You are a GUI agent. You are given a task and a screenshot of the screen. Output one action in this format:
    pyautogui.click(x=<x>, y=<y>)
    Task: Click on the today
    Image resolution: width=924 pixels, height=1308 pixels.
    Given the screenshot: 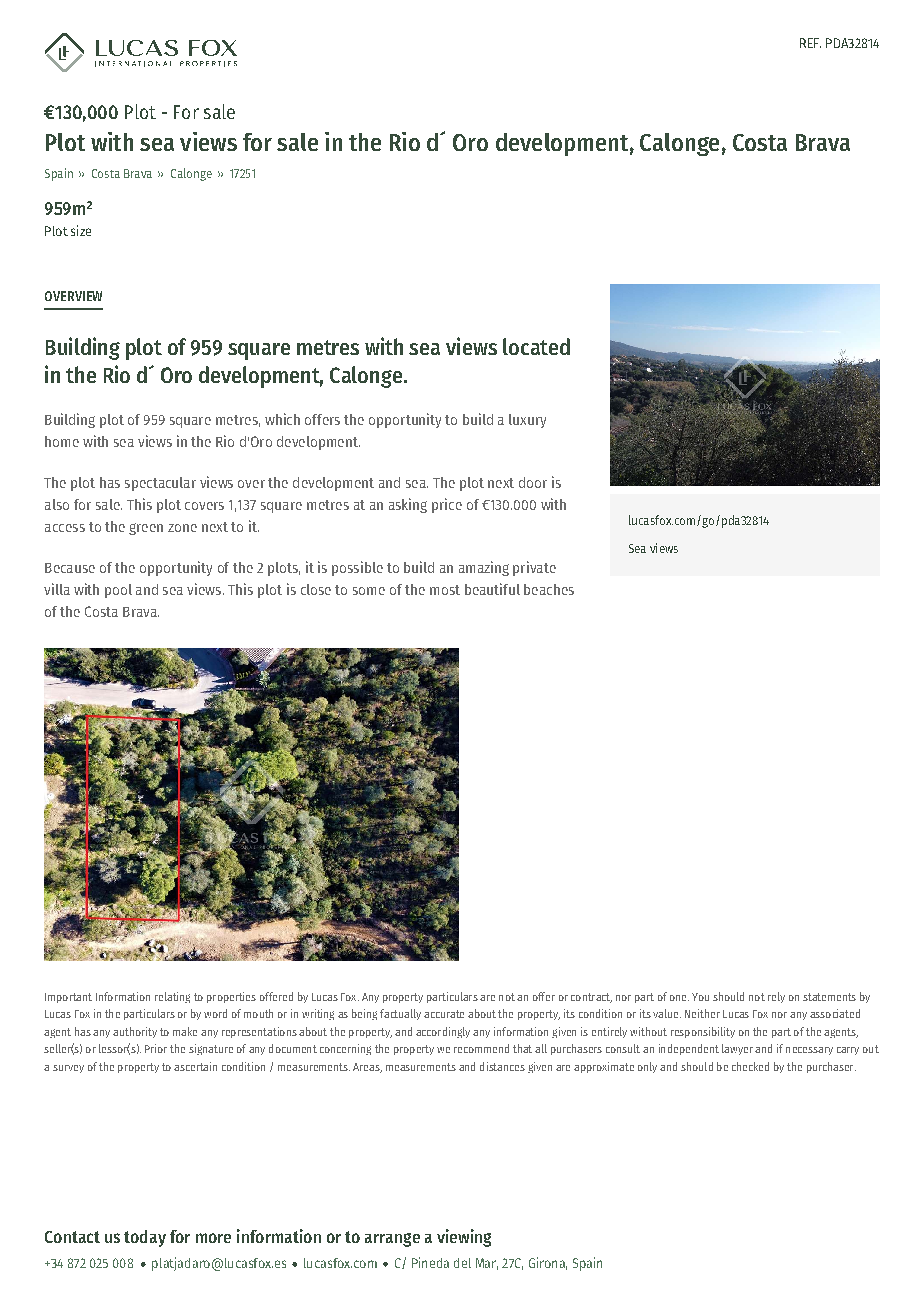 What is the action you would take?
    pyautogui.click(x=145, y=1238)
